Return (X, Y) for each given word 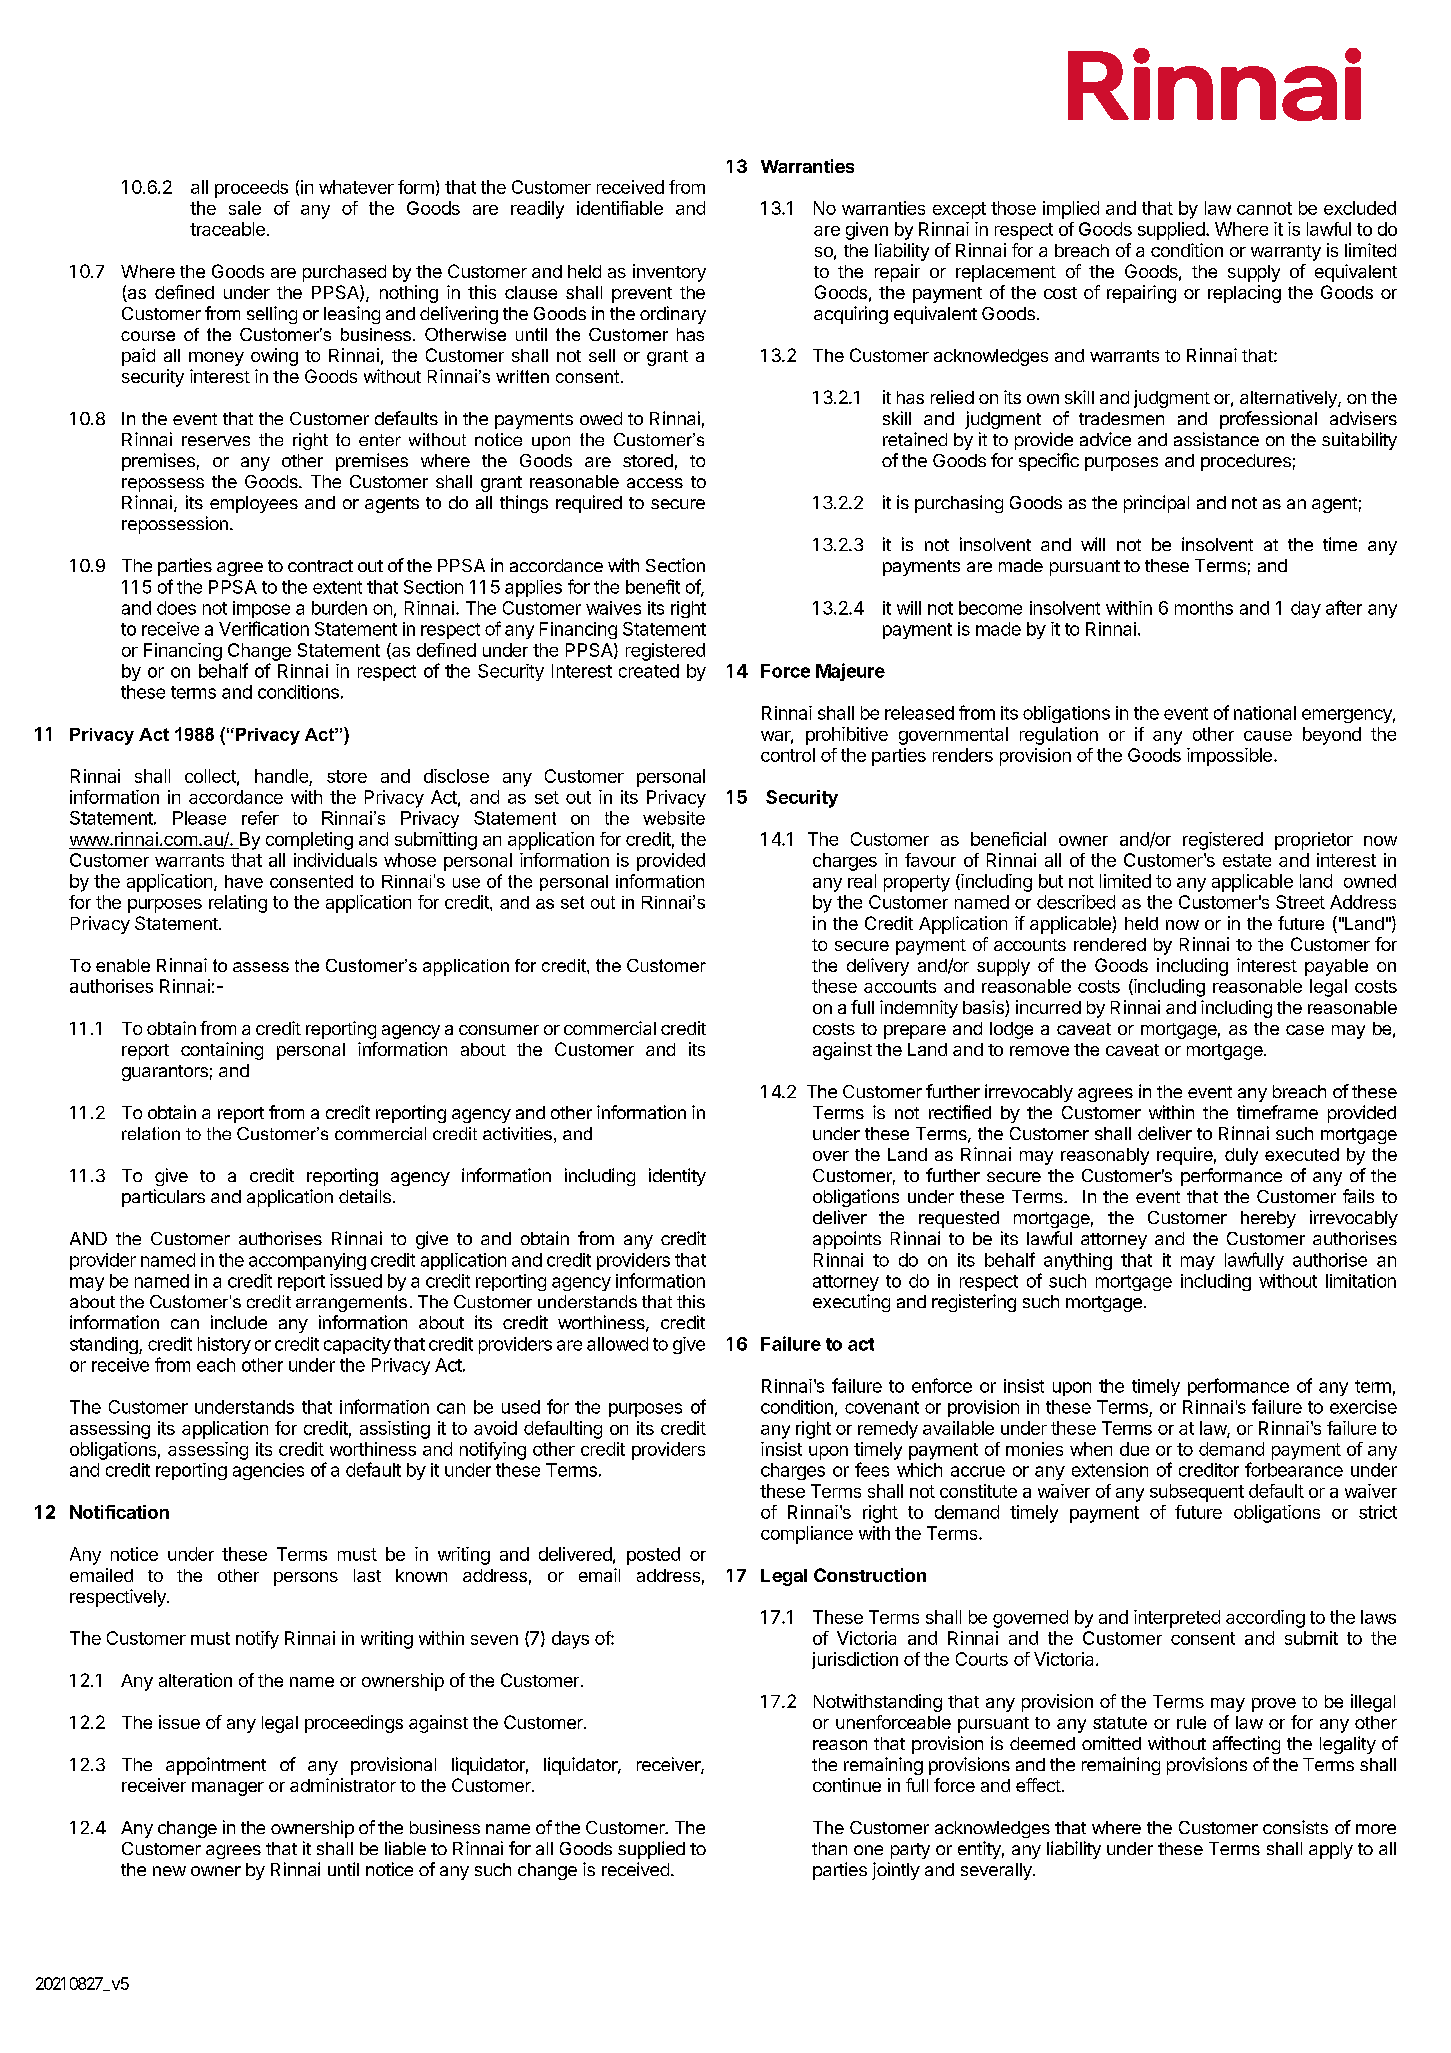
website (674, 818)
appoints (847, 1240)
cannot (1264, 208)
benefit (653, 586)
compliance (807, 1535)
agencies (268, 1471)
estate (1247, 860)
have (244, 881)
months (1204, 608)
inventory (669, 273)
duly (1241, 1156)
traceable (227, 229)
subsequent (1197, 1493)
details (365, 1196)
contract (320, 566)
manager (228, 1789)
